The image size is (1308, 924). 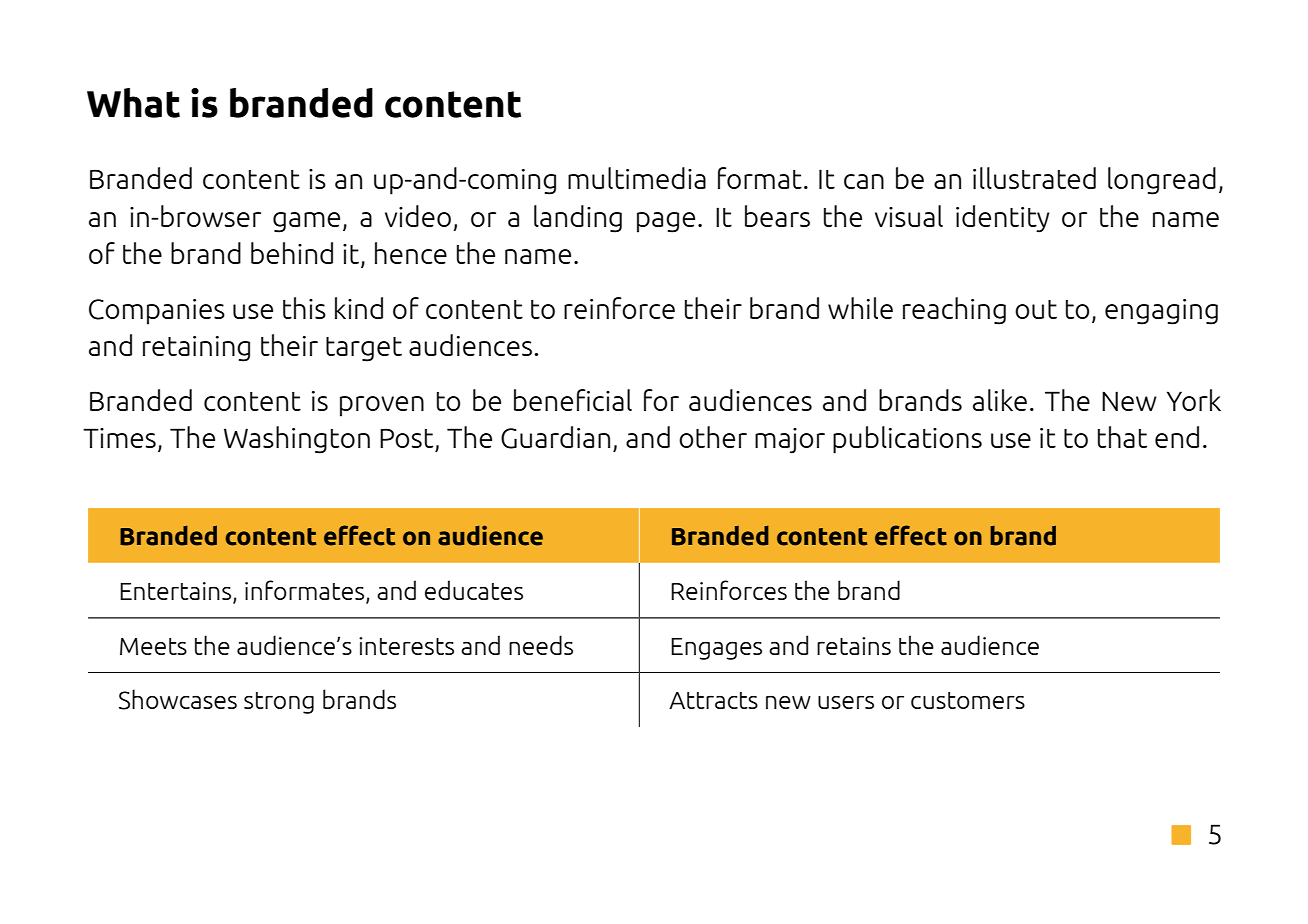 What do you see at coordinates (1000, 400) in the screenshot?
I see `alike` at bounding box center [1000, 400].
